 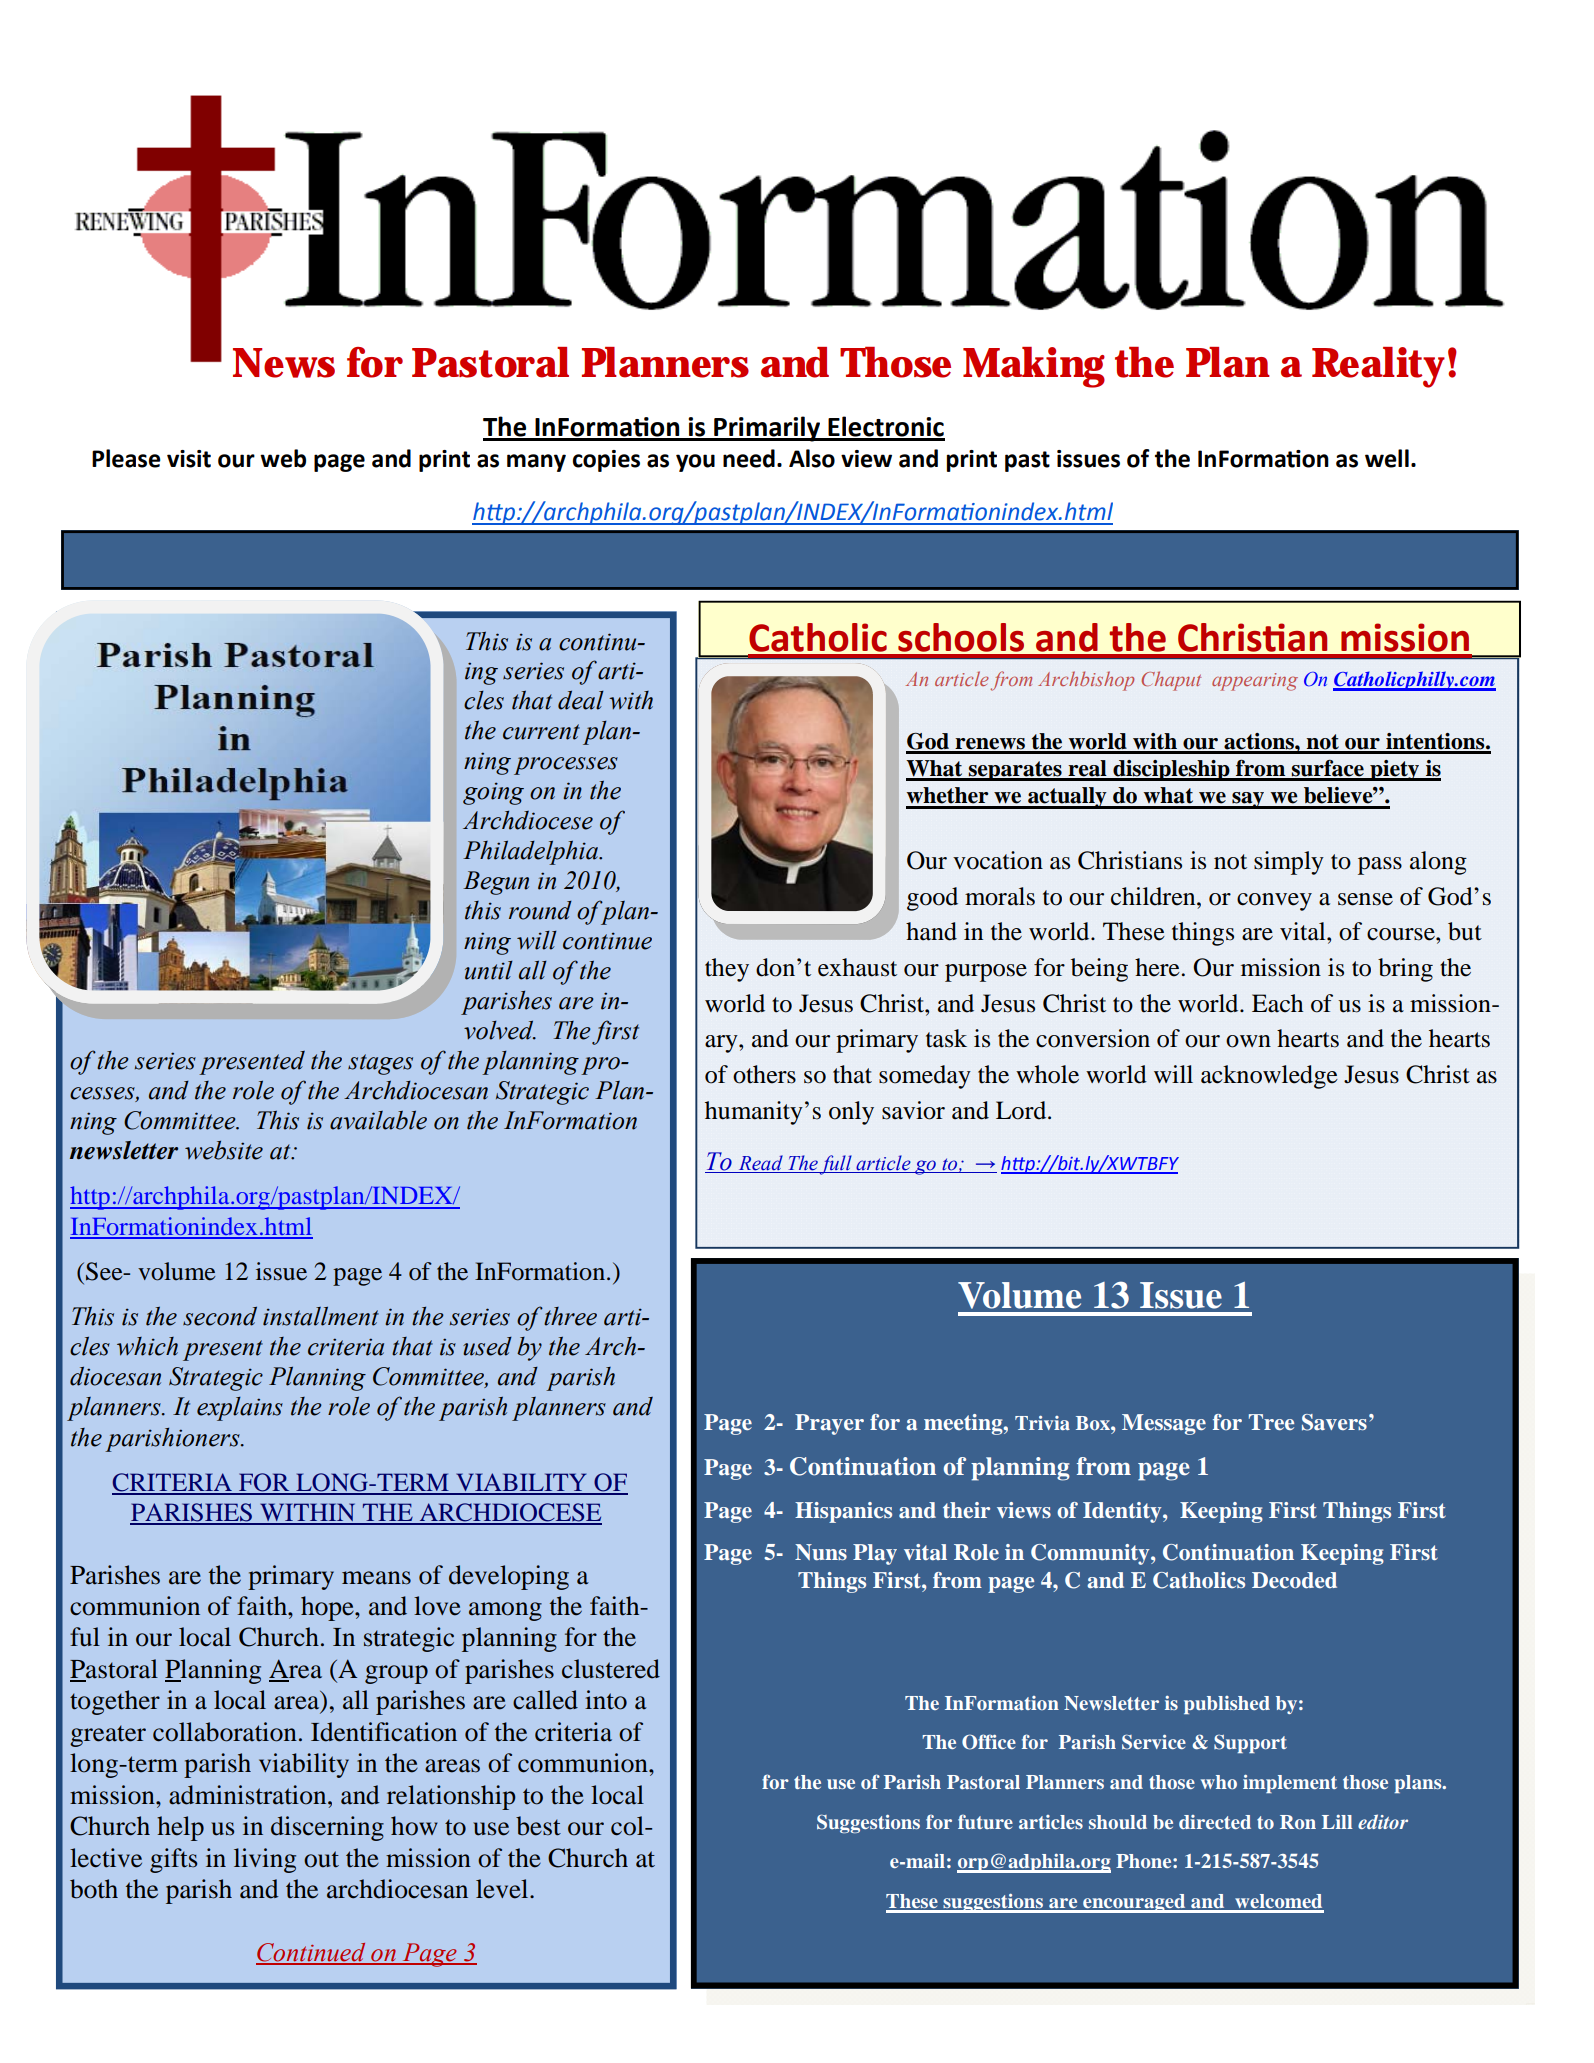 What do you see at coordinates (1274, 902) in the screenshot?
I see `convey` at bounding box center [1274, 902].
